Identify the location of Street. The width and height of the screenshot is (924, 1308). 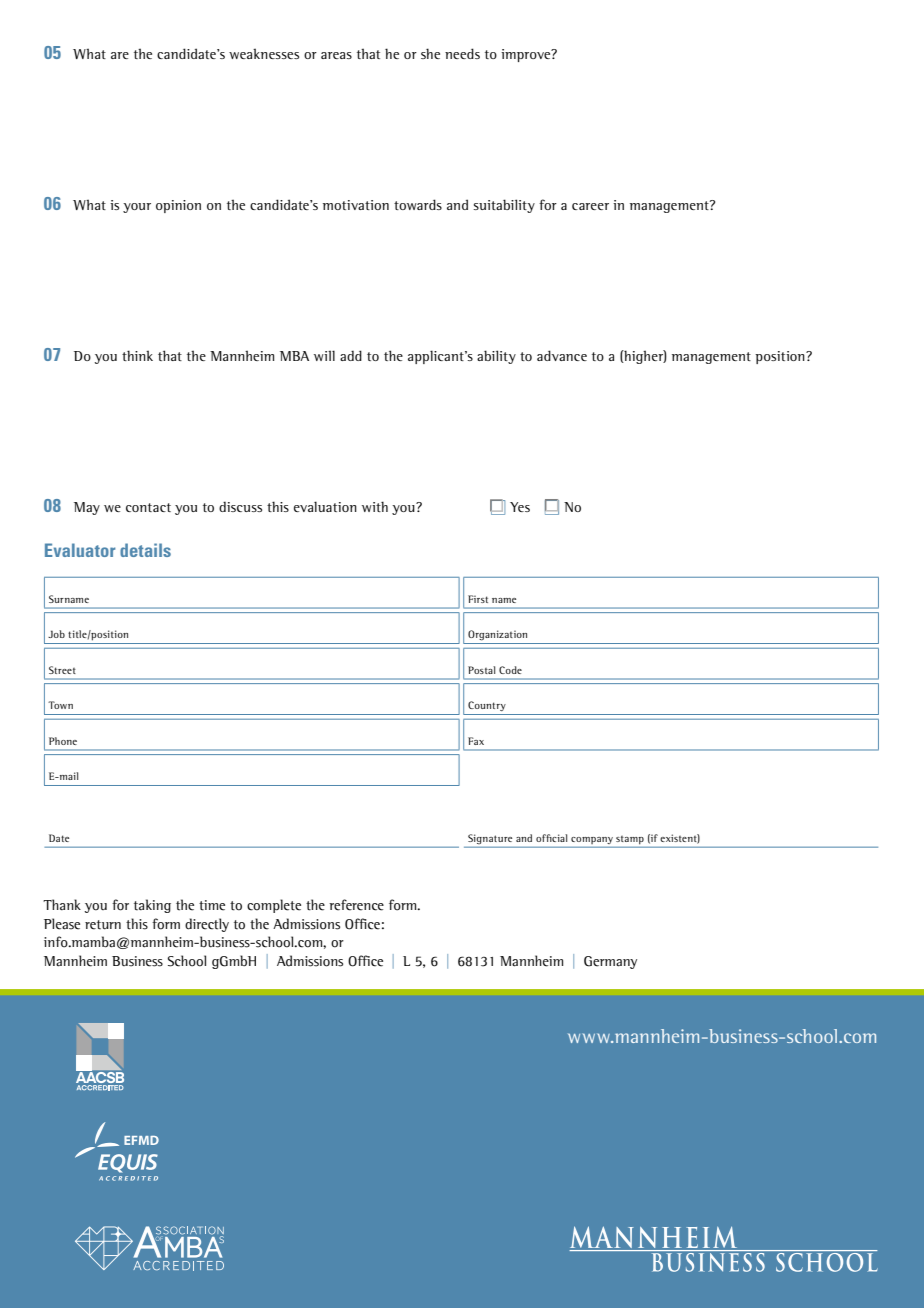
(62, 670).
